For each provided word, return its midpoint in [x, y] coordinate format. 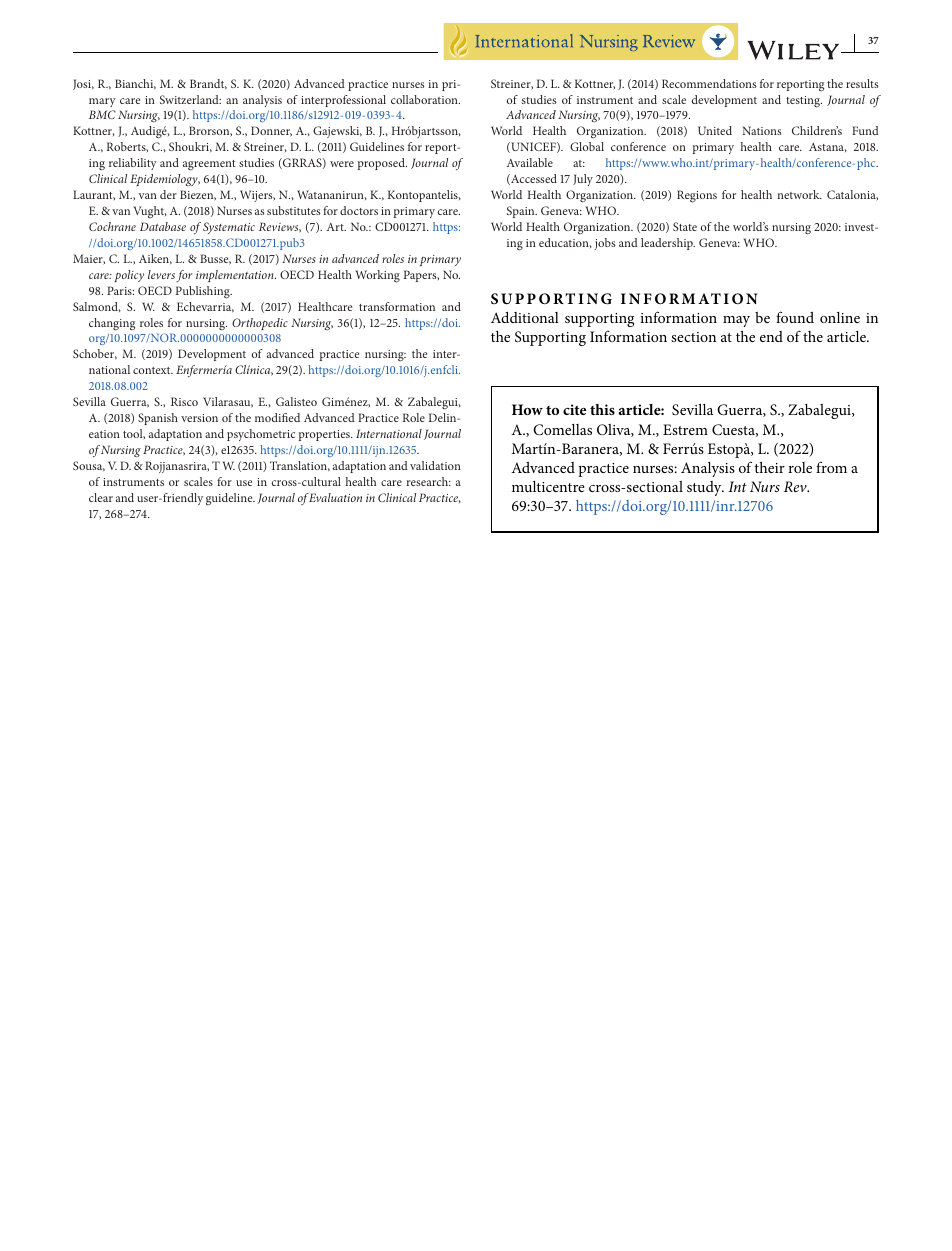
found [795, 317]
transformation [397, 306]
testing [804, 102]
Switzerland [190, 99]
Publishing [204, 292]
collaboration [425, 99]
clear [101, 497]
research [428, 481]
